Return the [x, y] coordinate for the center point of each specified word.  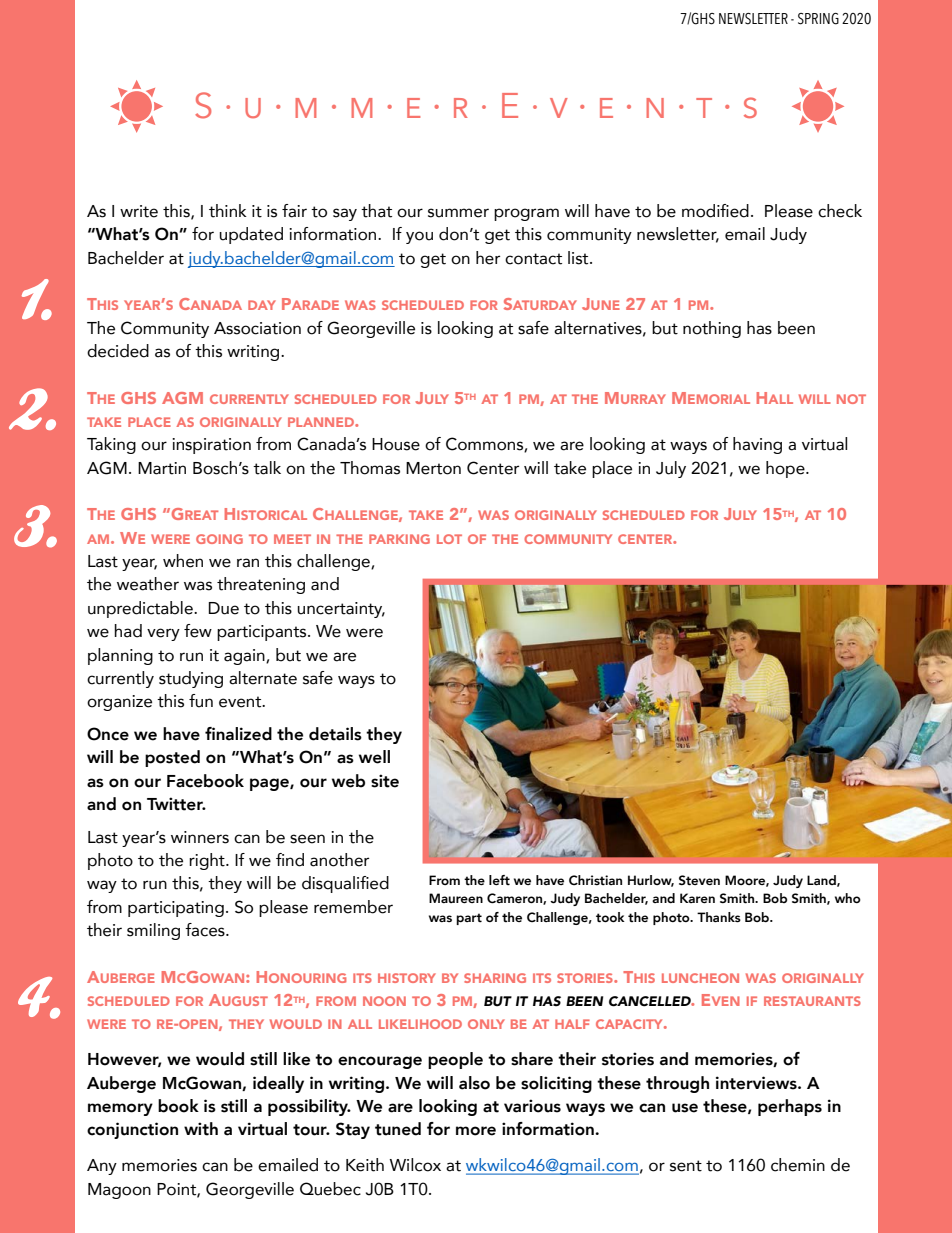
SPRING [818, 19]
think [228, 211]
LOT [449, 539]
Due [224, 608]
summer [458, 213]
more [476, 1131]
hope [786, 469]
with [201, 1129]
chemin [798, 1165]
